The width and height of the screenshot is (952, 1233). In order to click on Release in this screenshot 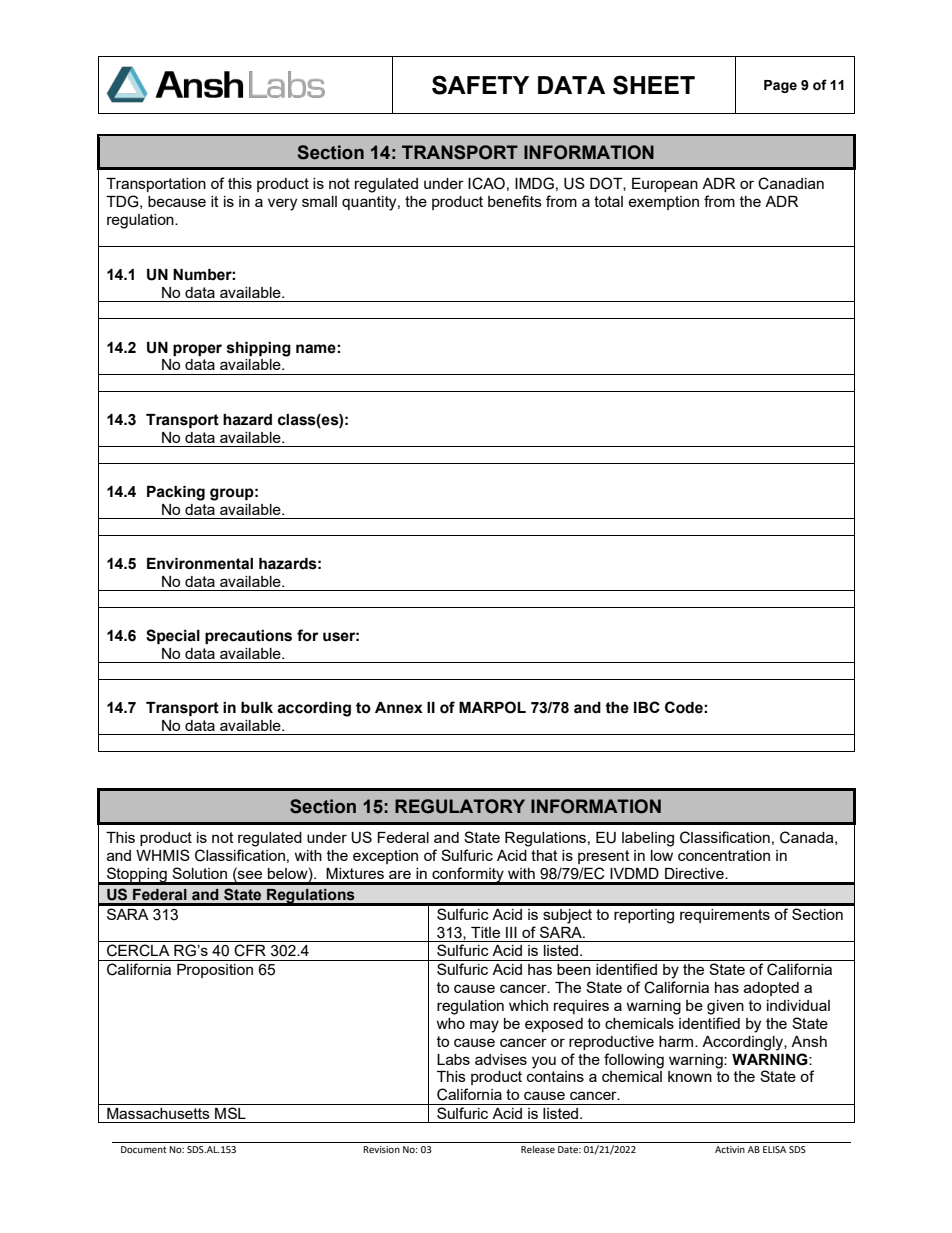, I will do `click(538, 1149)`.
